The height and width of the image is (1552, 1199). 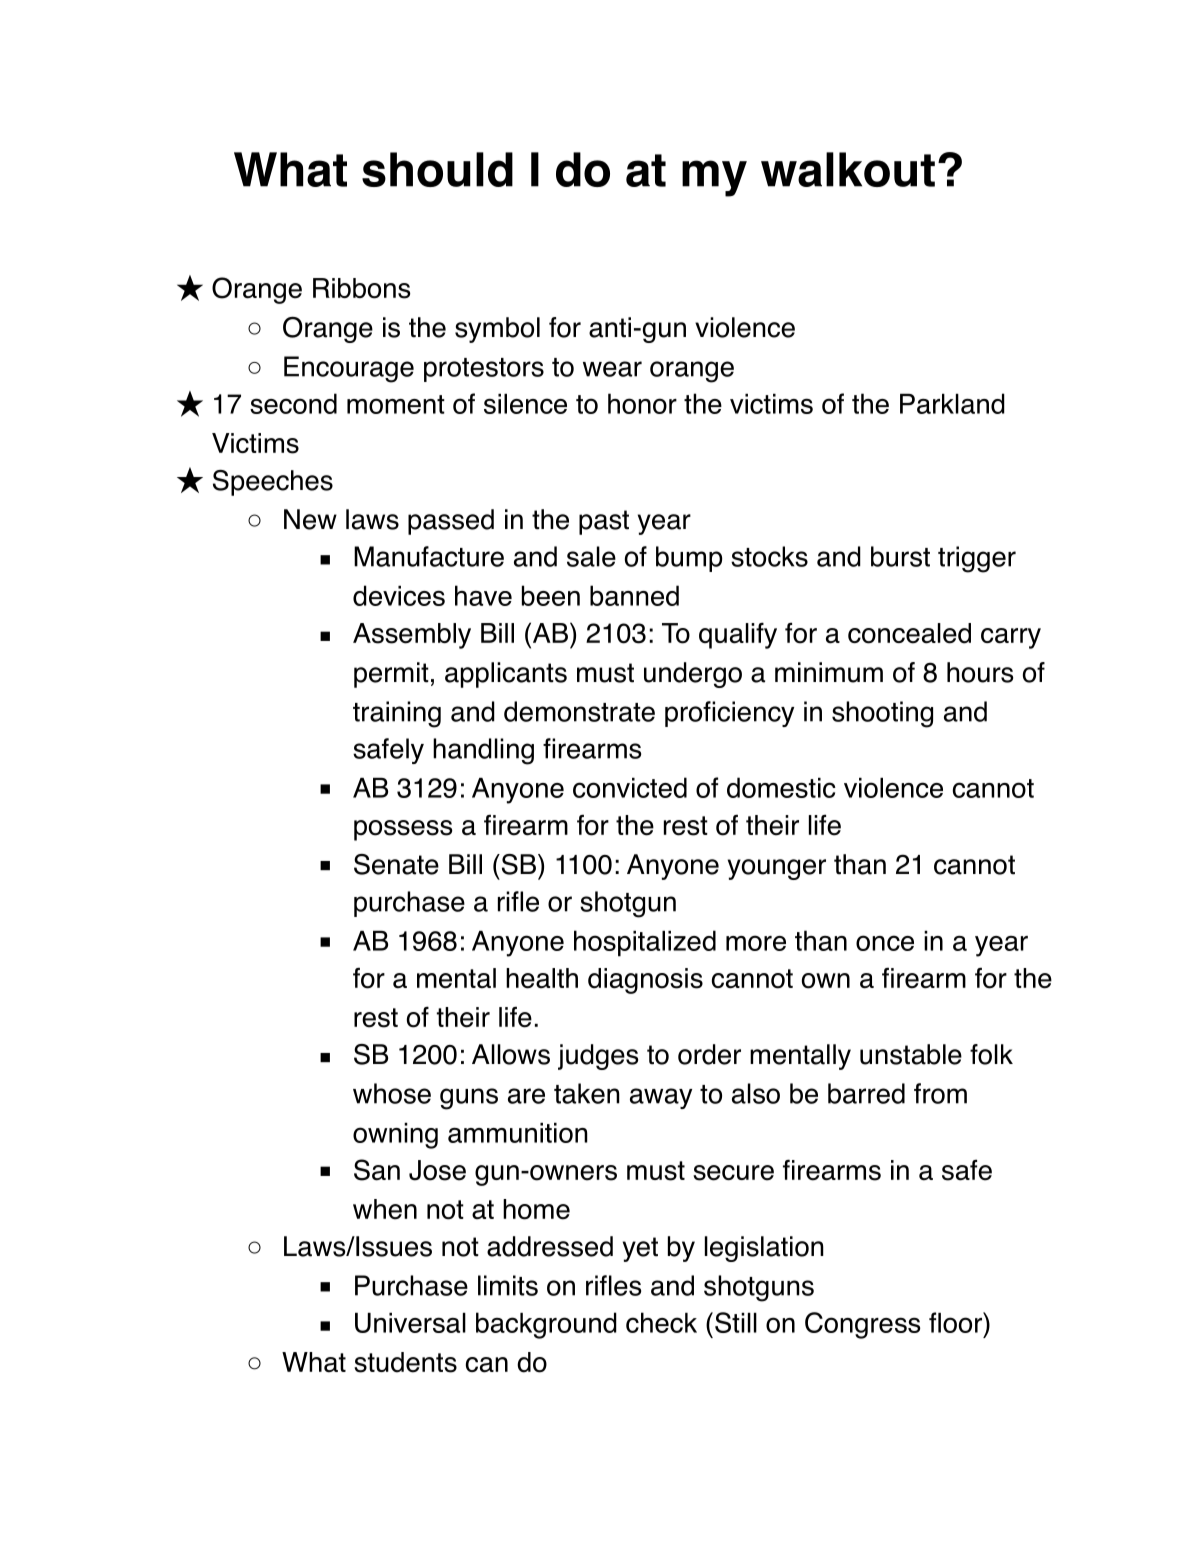 What do you see at coordinates (612, 369) in the image?
I see `wear` at bounding box center [612, 369].
